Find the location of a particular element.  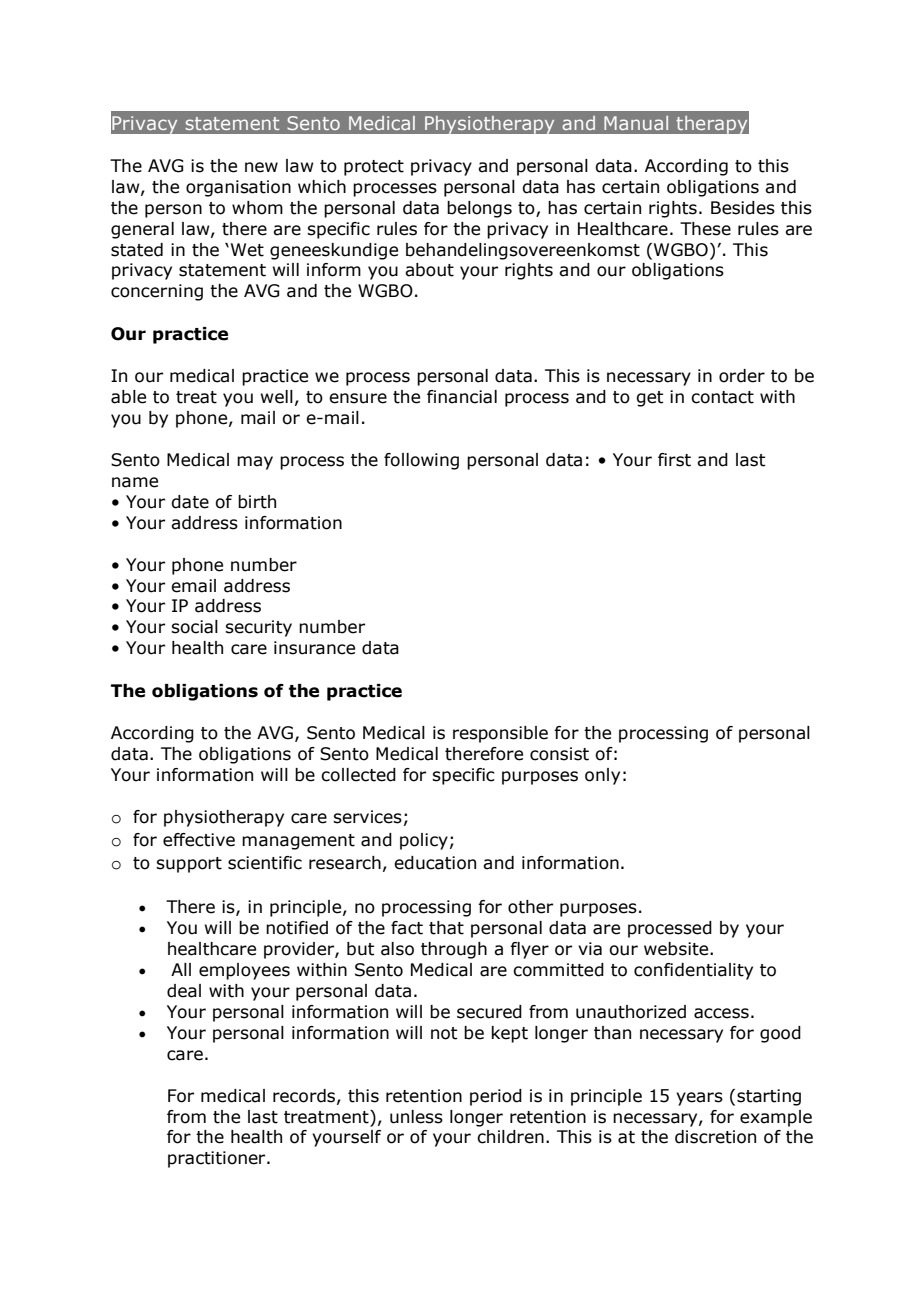

responsible is located at coordinates (500, 734).
